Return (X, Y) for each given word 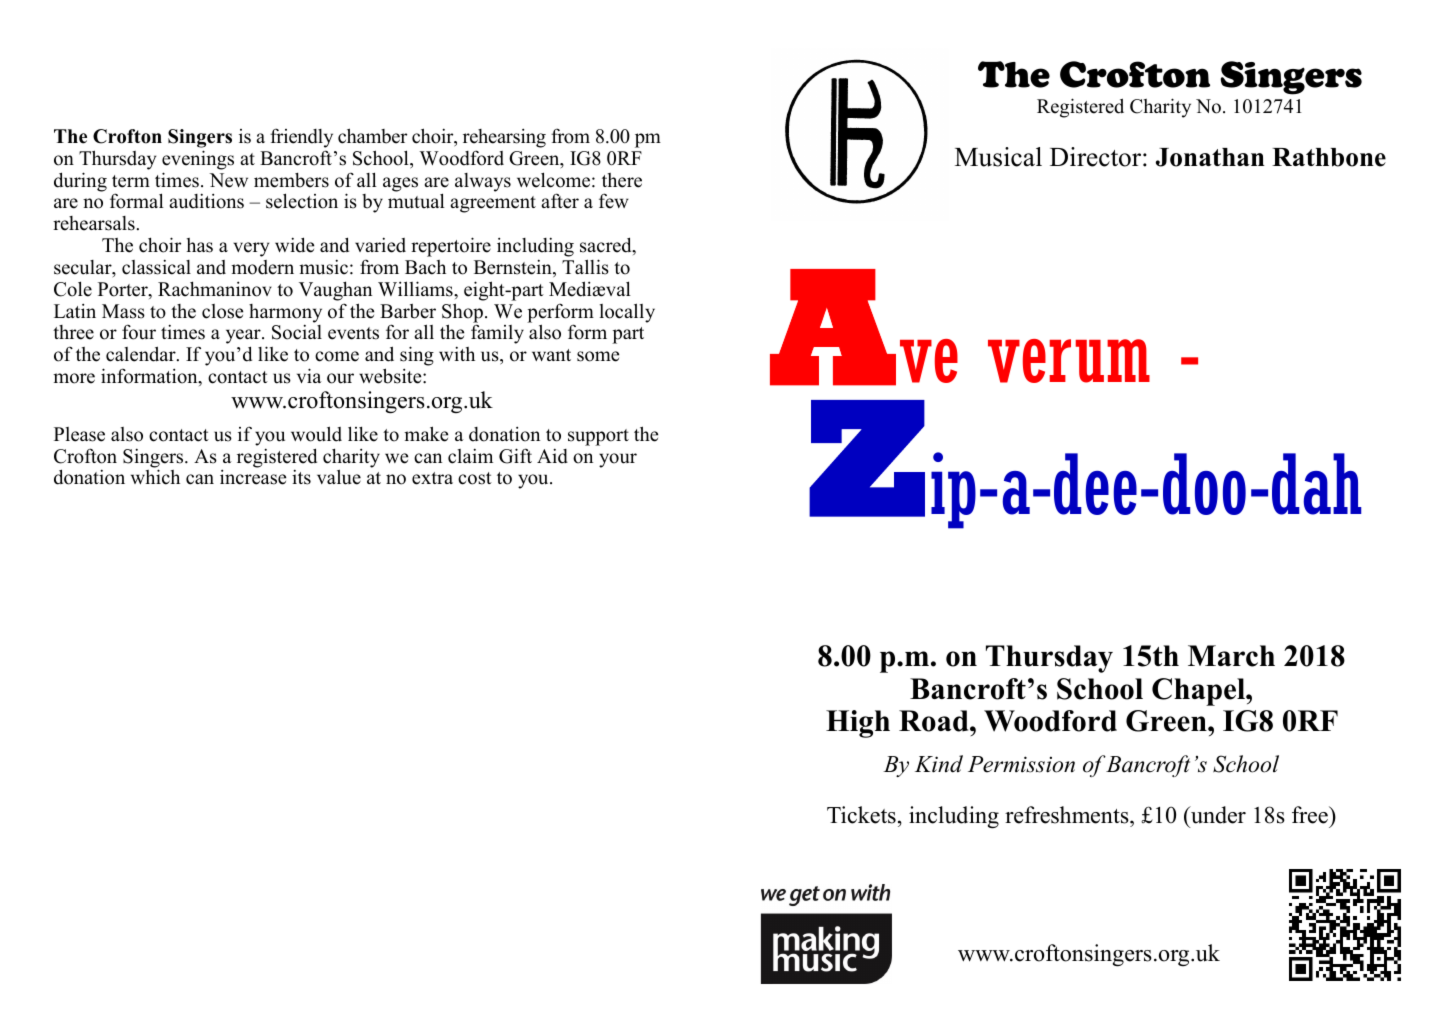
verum (1069, 361)
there (622, 180)
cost (475, 478)
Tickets (861, 815)
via (309, 375)
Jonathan (1210, 157)
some (598, 356)
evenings (198, 160)
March (1231, 656)
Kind (939, 764)
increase (253, 477)
